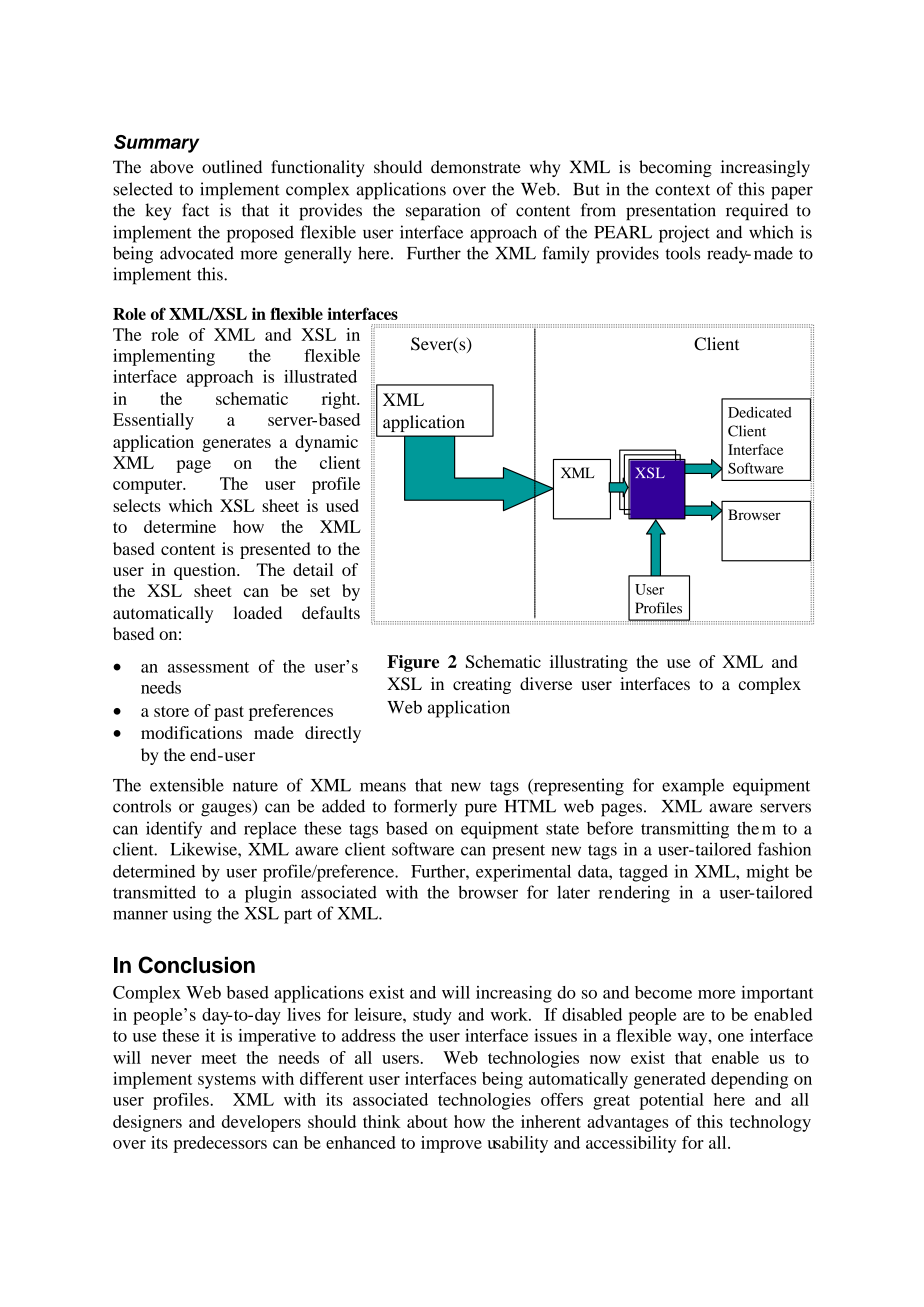 The width and height of the page is (924, 1307). I want to click on Dedicated, so click(760, 412).
